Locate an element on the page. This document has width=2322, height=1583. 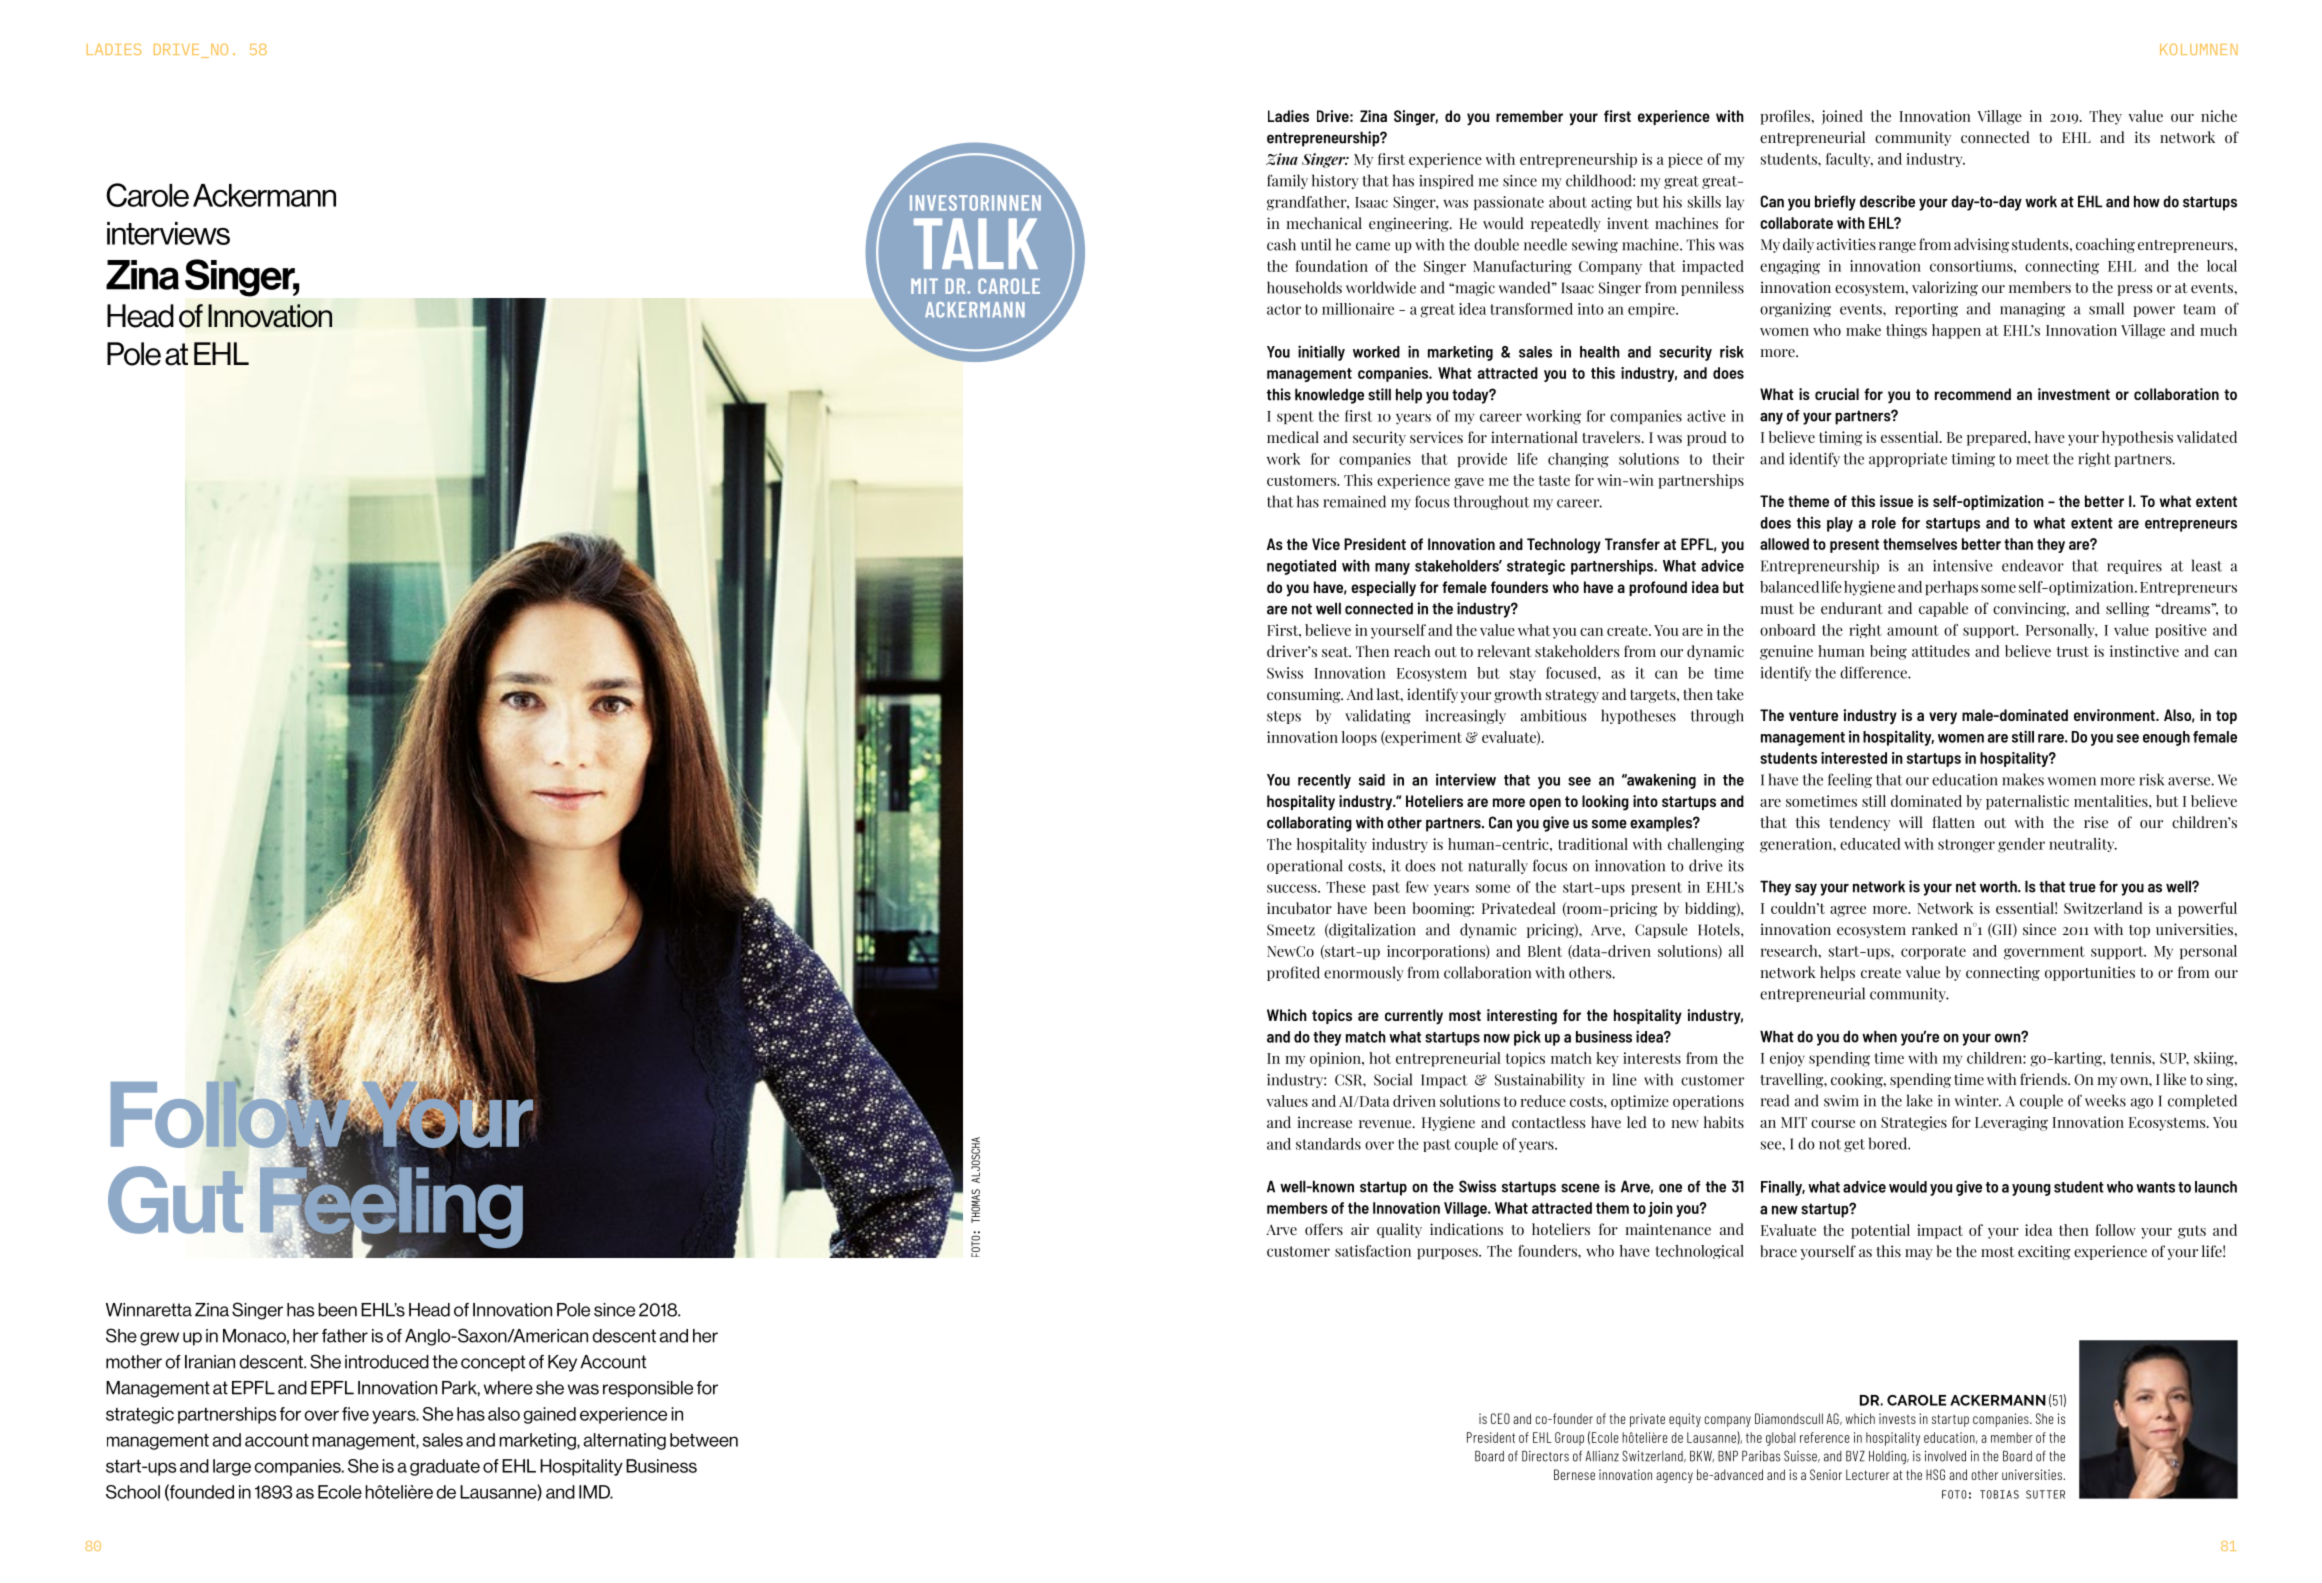
family is located at coordinates (1287, 181).
